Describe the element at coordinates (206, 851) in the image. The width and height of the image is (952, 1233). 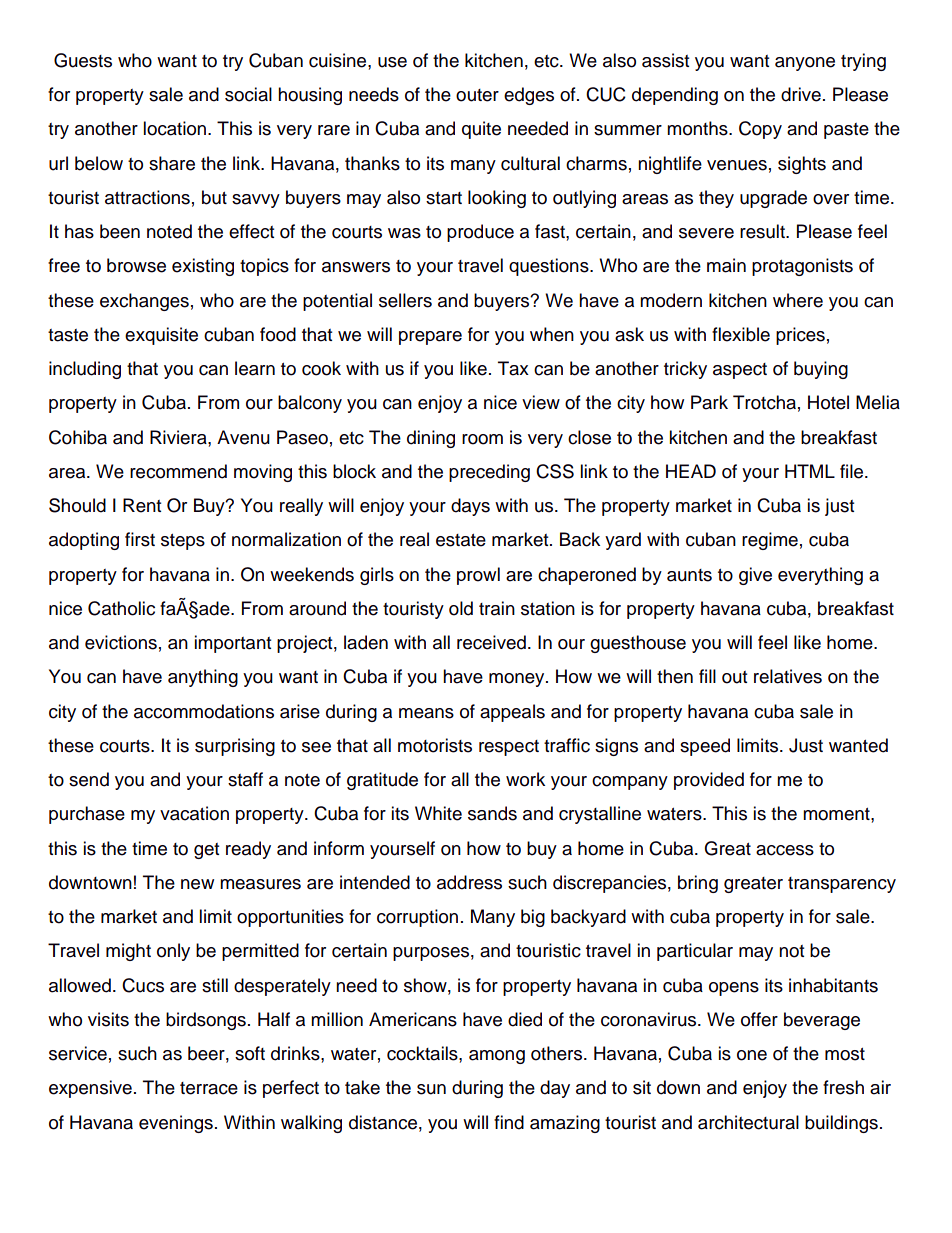
I see `get` at that location.
